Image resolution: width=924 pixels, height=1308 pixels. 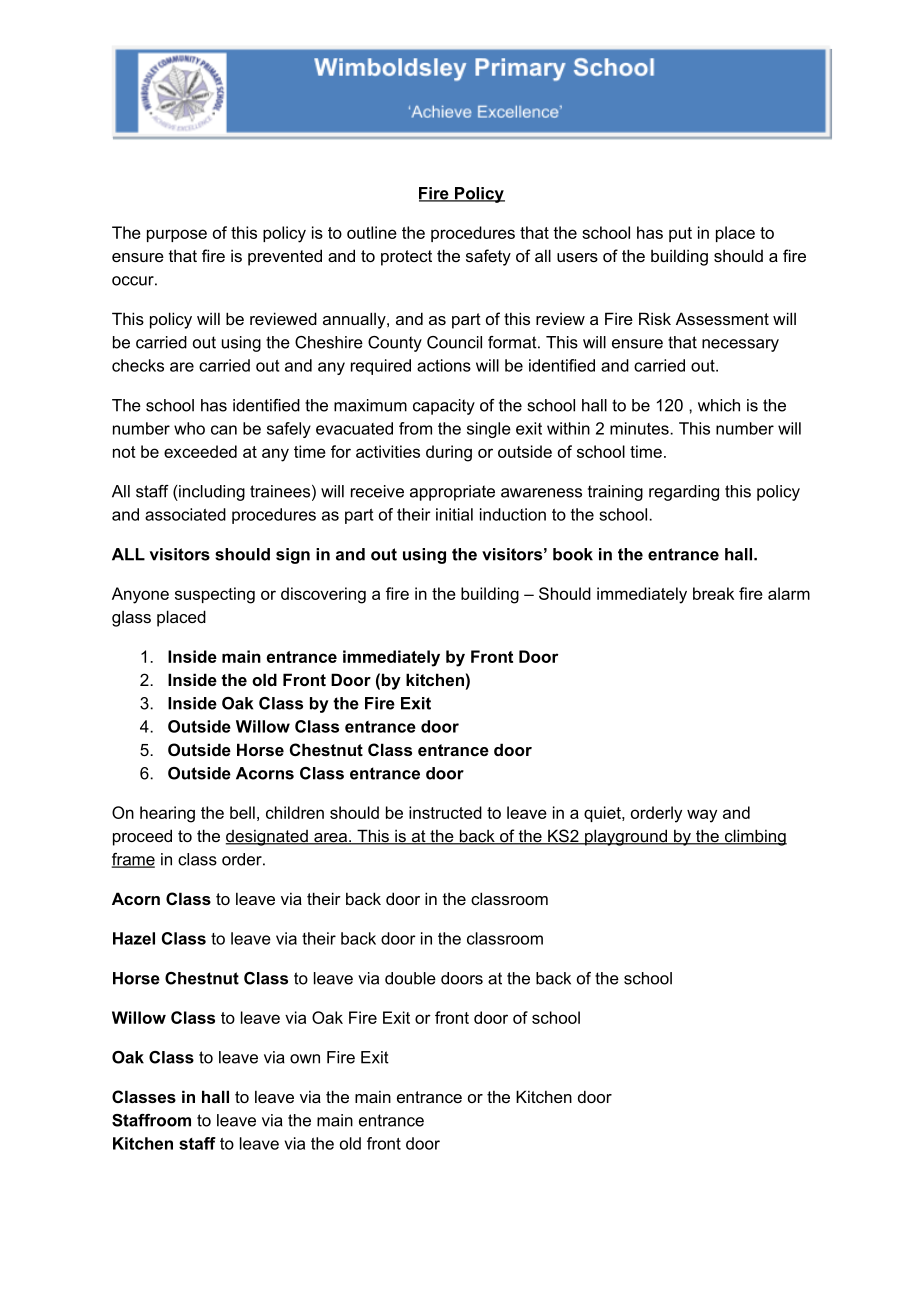 What do you see at coordinates (713, 593) in the screenshot?
I see `break` at bounding box center [713, 593].
